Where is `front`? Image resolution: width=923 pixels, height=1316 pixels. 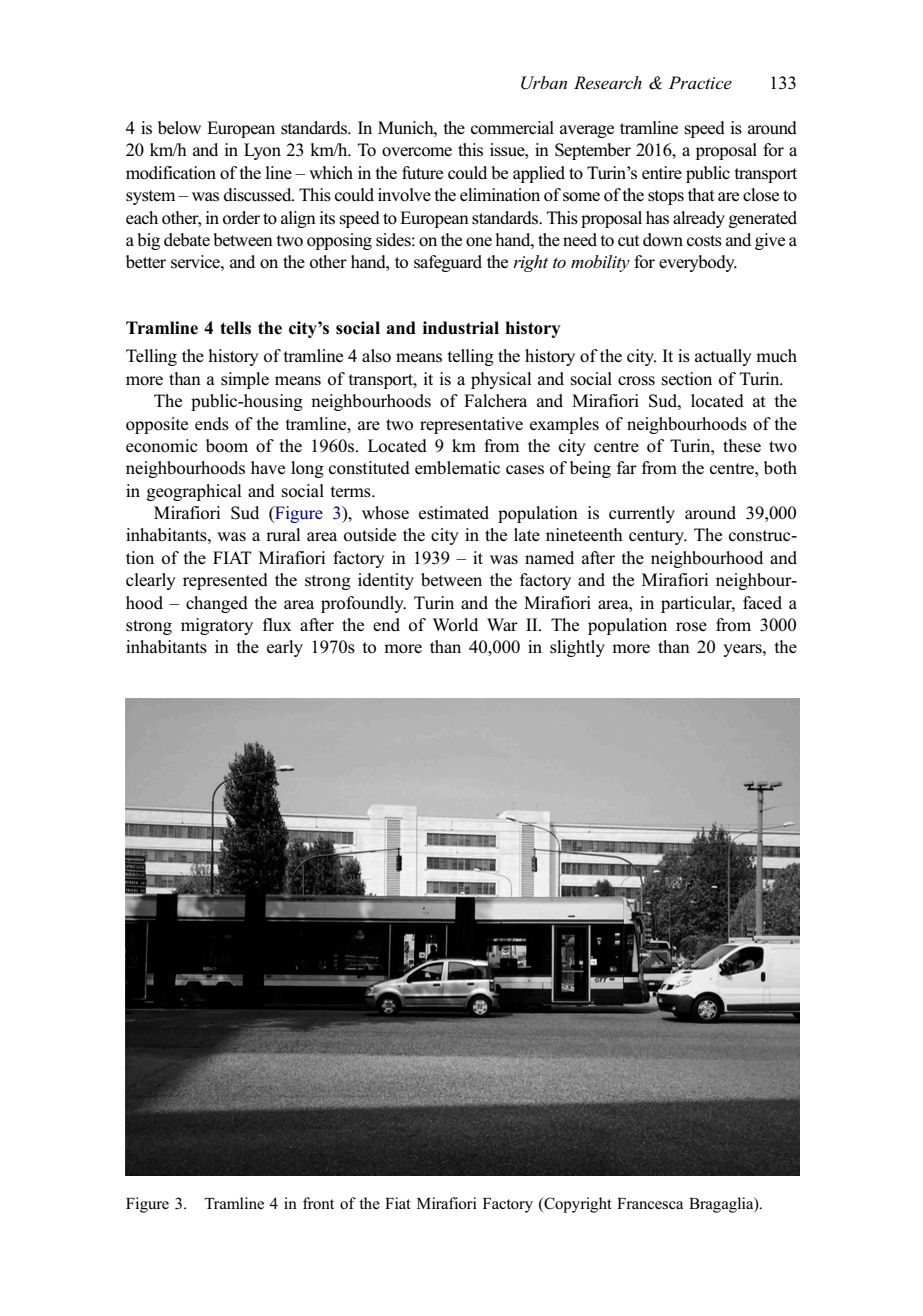 front is located at coordinates (318, 1203).
